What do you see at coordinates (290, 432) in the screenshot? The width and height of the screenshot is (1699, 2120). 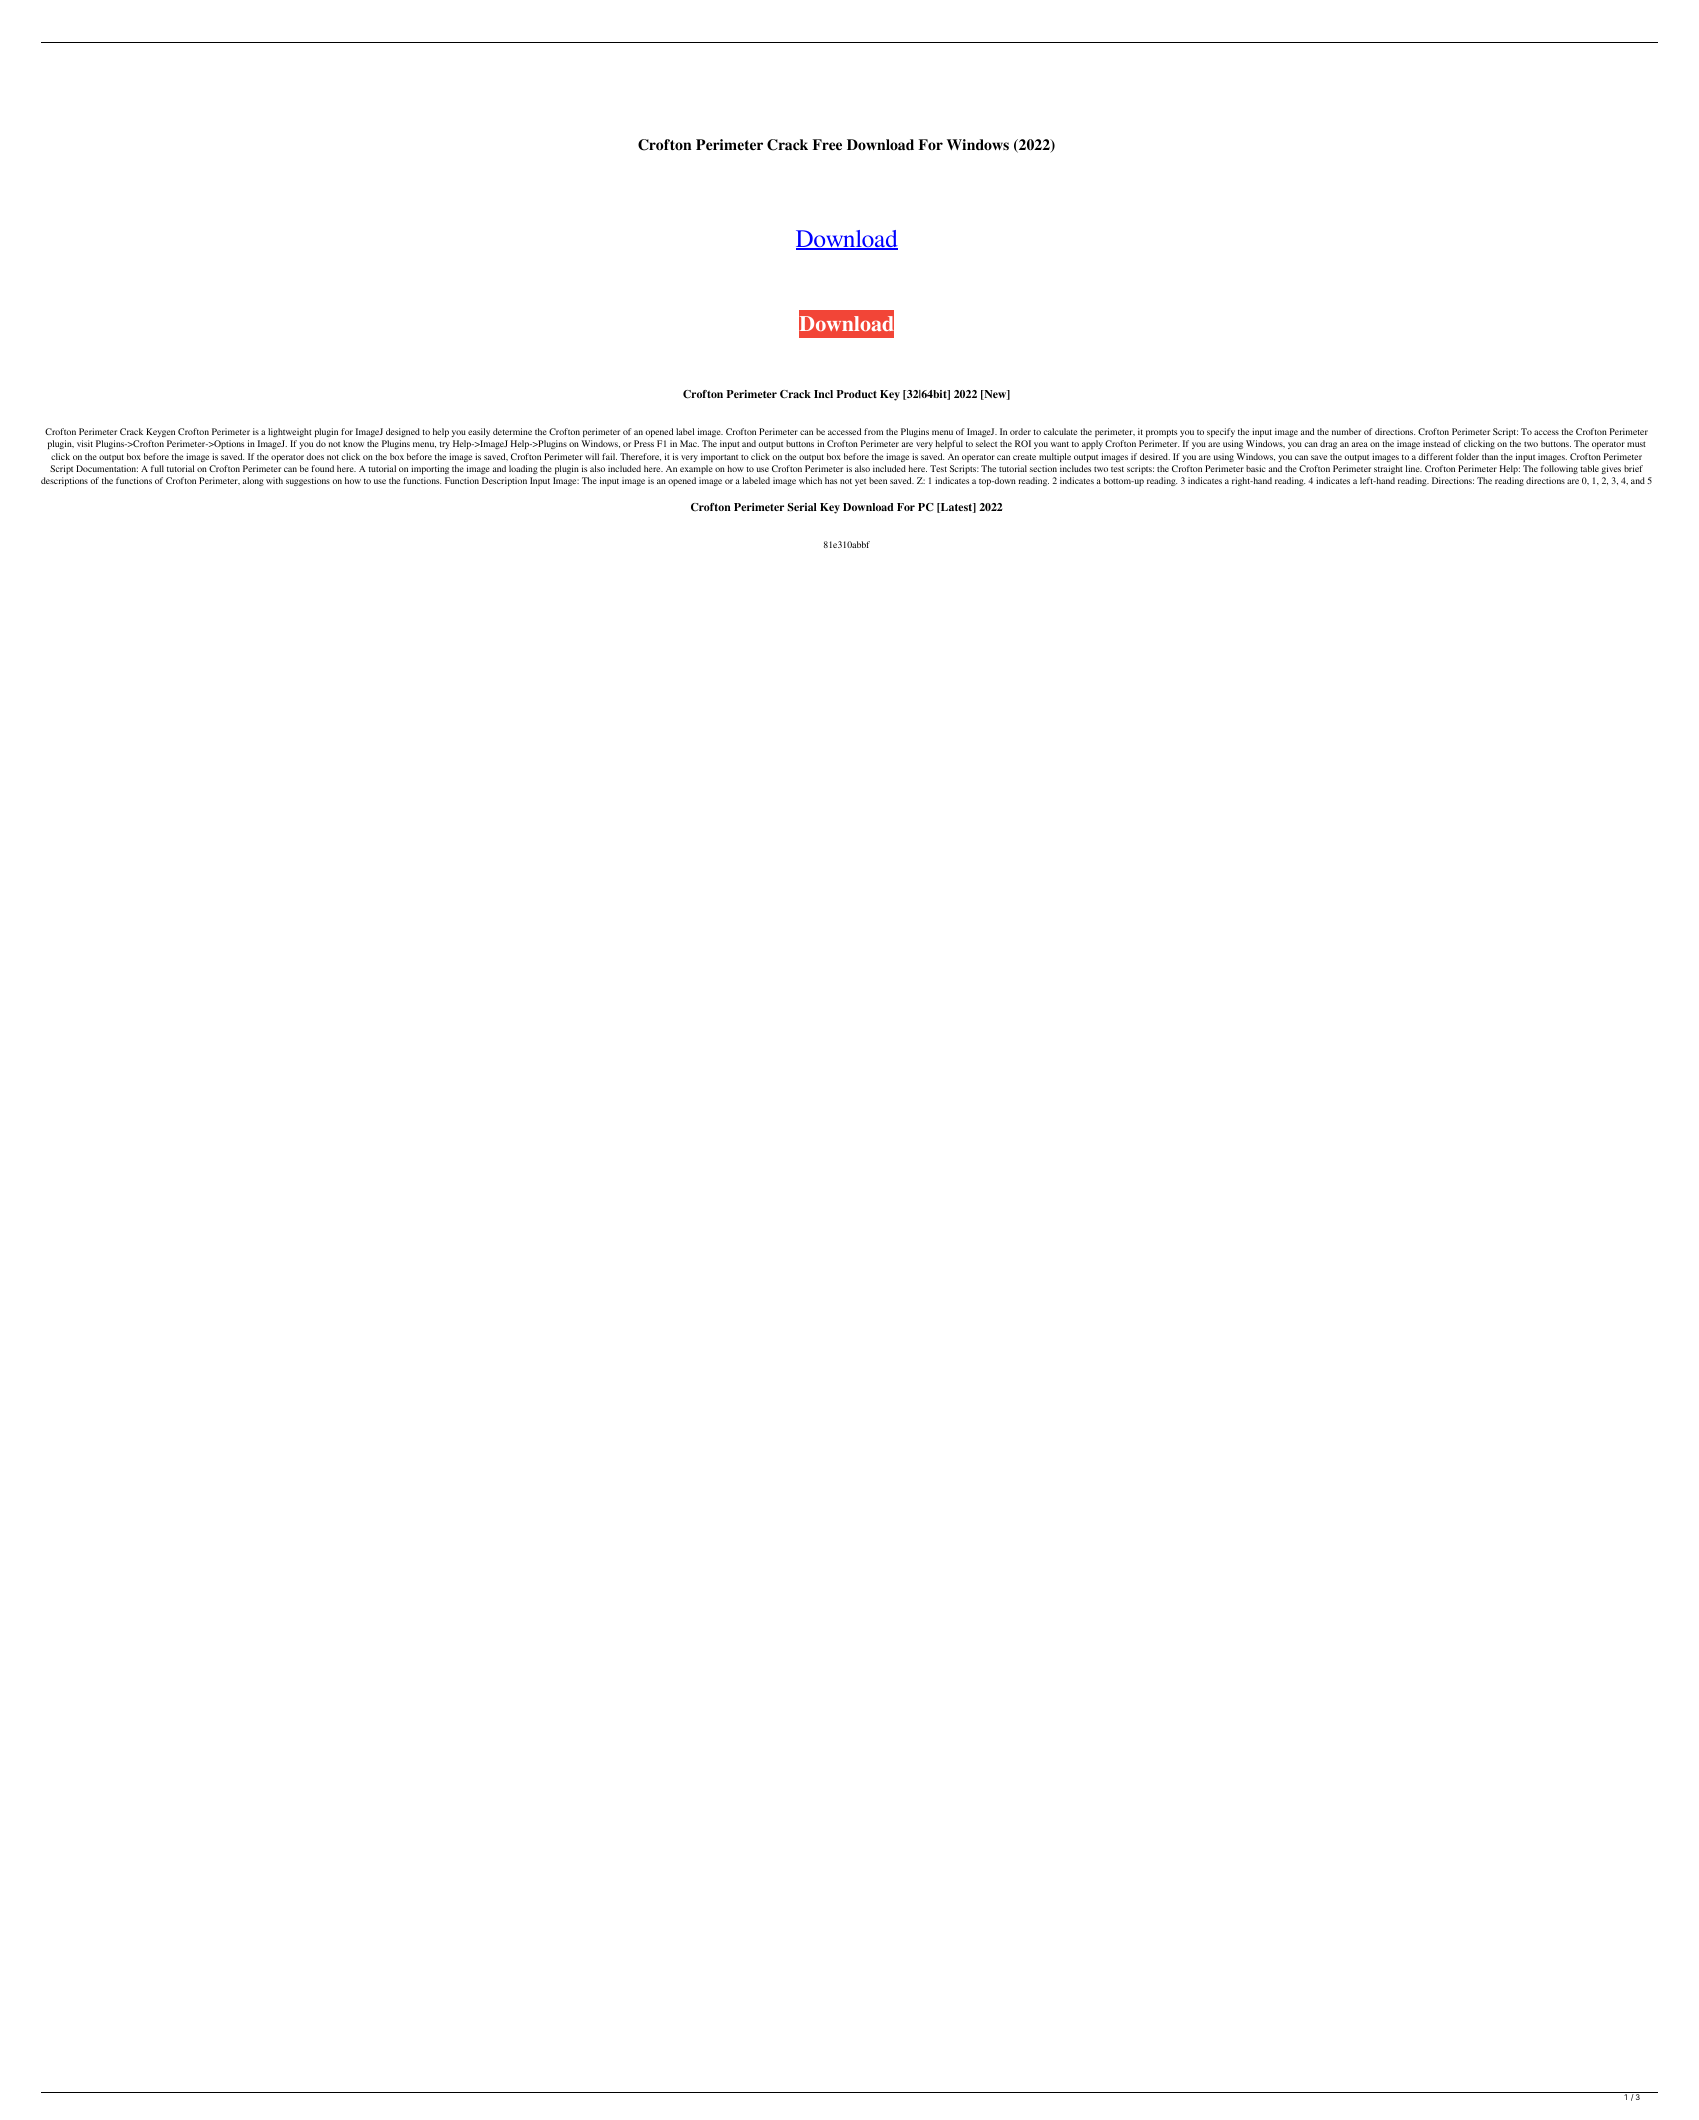 I see `lightweight` at bounding box center [290, 432].
